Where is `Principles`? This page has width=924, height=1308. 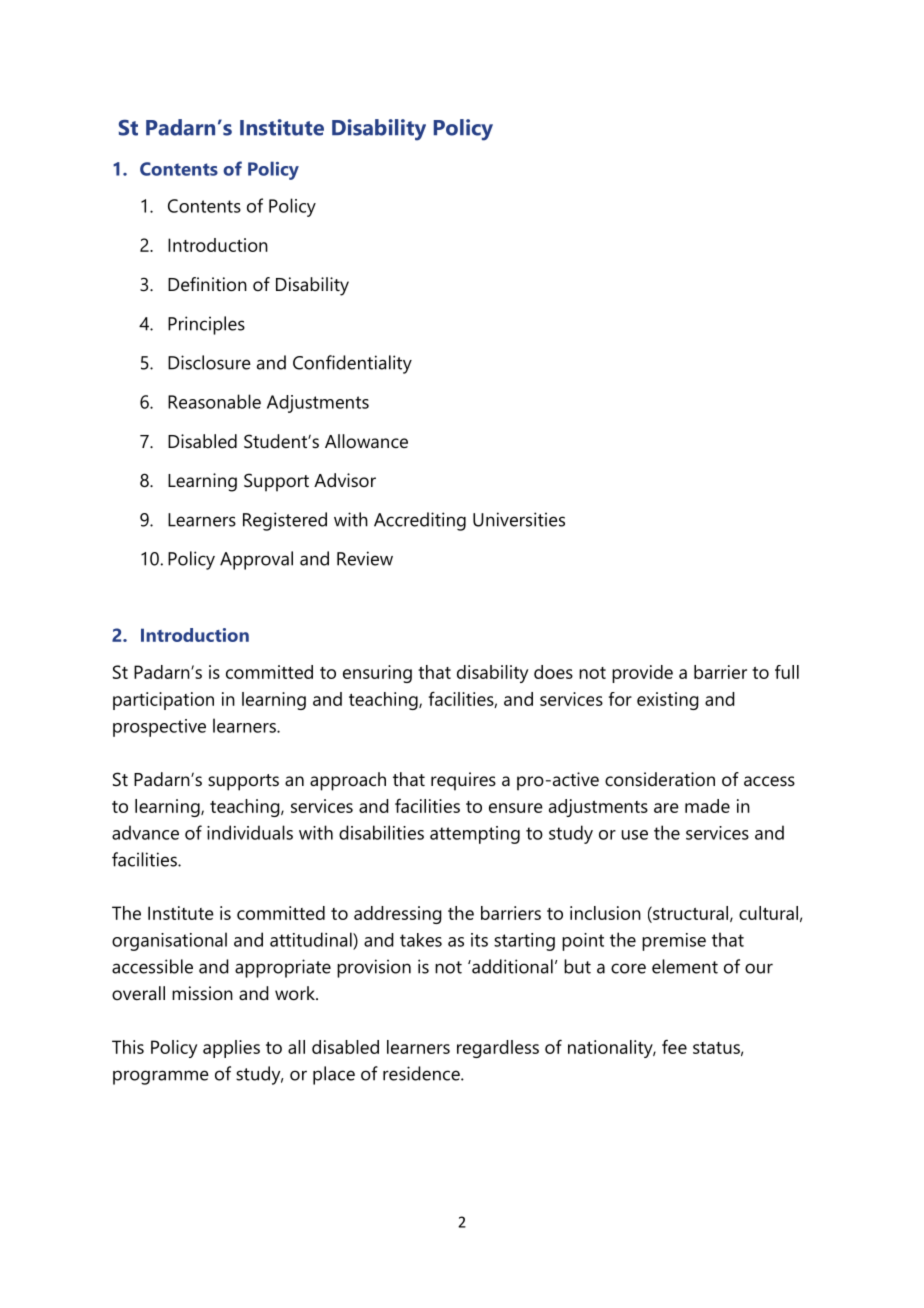 Principles is located at coordinates (206, 325).
